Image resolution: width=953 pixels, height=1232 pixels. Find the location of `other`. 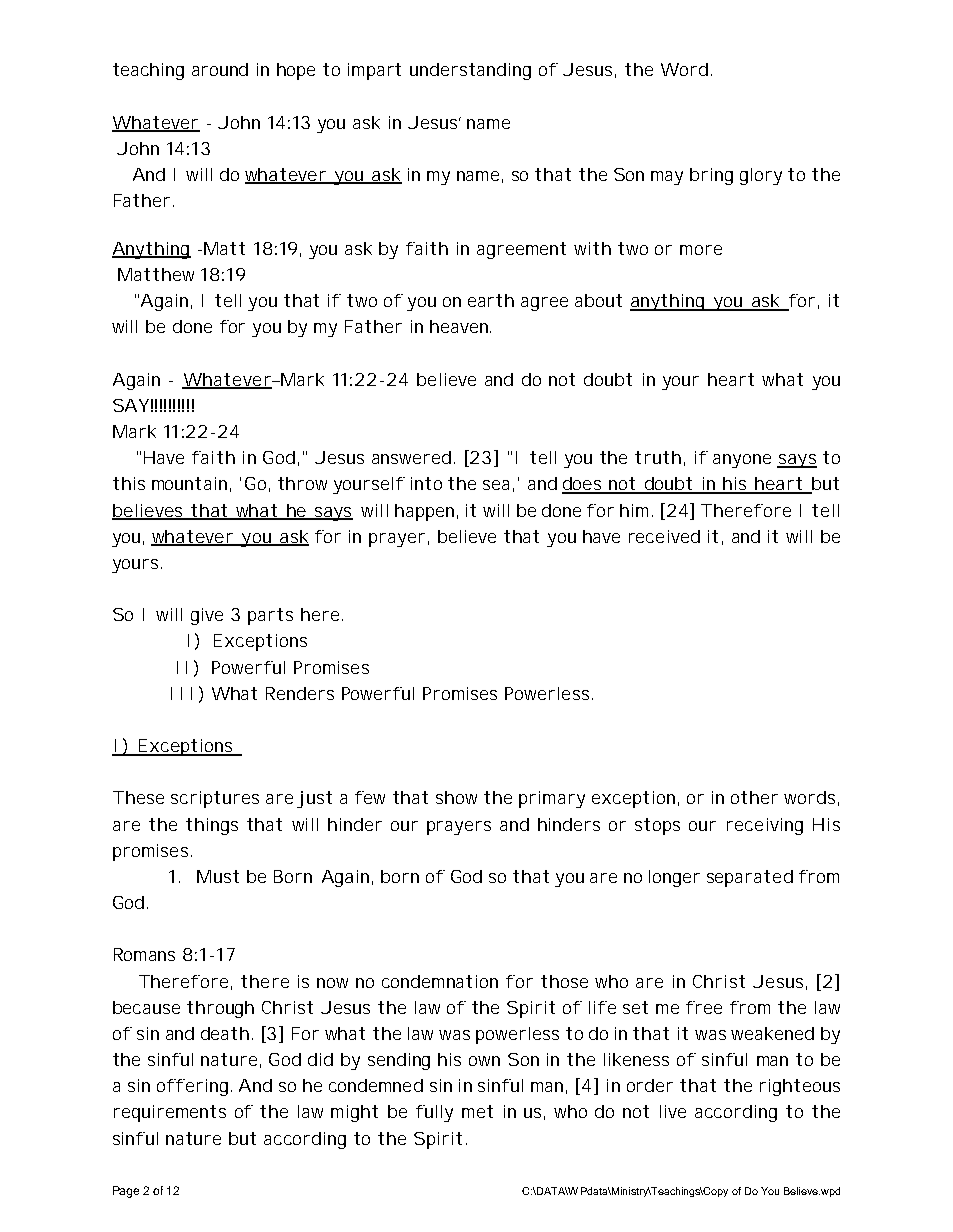

other is located at coordinates (754, 797).
